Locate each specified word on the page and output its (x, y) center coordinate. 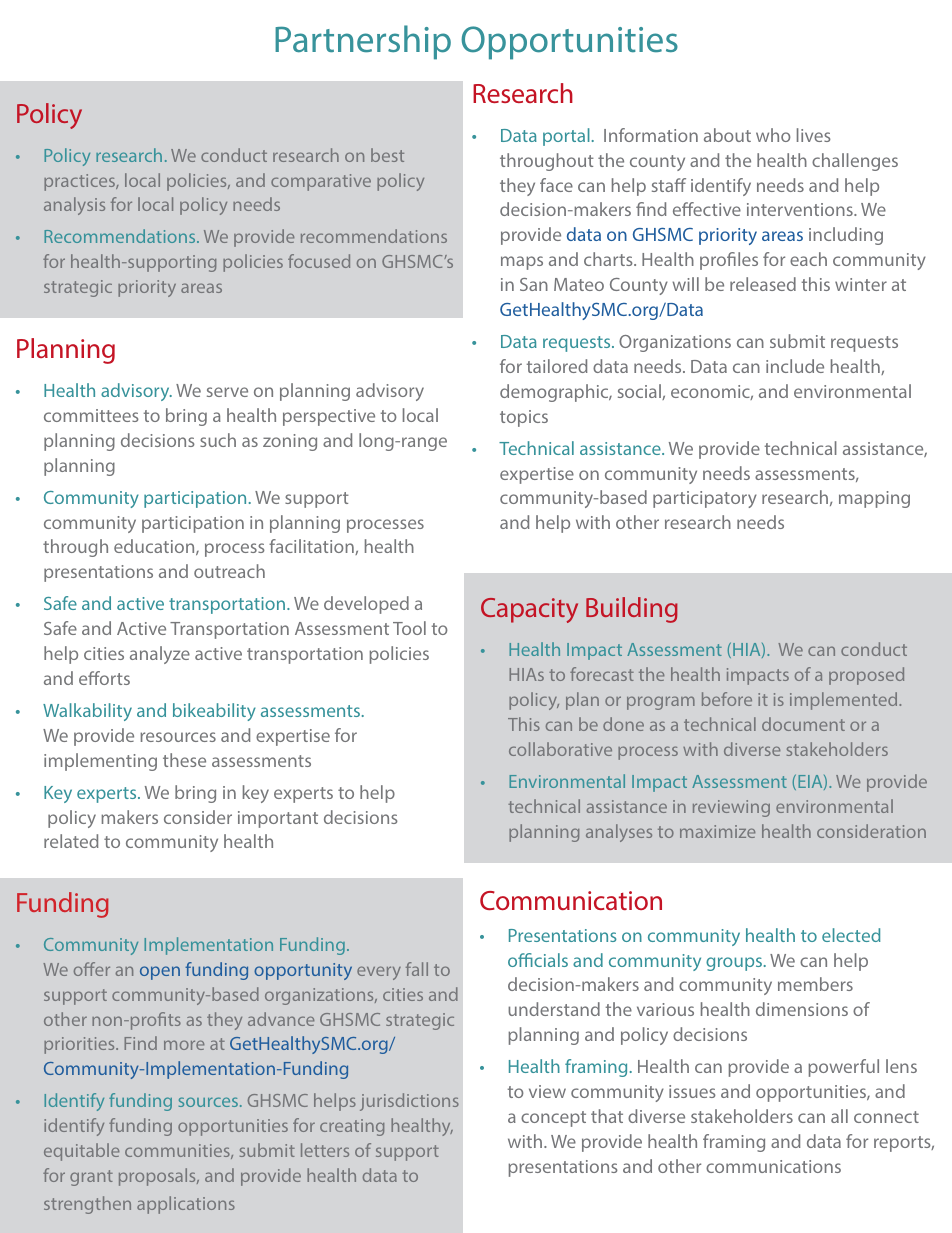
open (160, 973)
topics (524, 418)
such (218, 440)
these (184, 760)
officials (538, 960)
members (815, 984)
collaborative (560, 749)
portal (566, 137)
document (803, 724)
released (763, 284)
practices (80, 182)
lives (814, 135)
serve (227, 392)
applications (186, 1205)
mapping (874, 499)
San (534, 284)
